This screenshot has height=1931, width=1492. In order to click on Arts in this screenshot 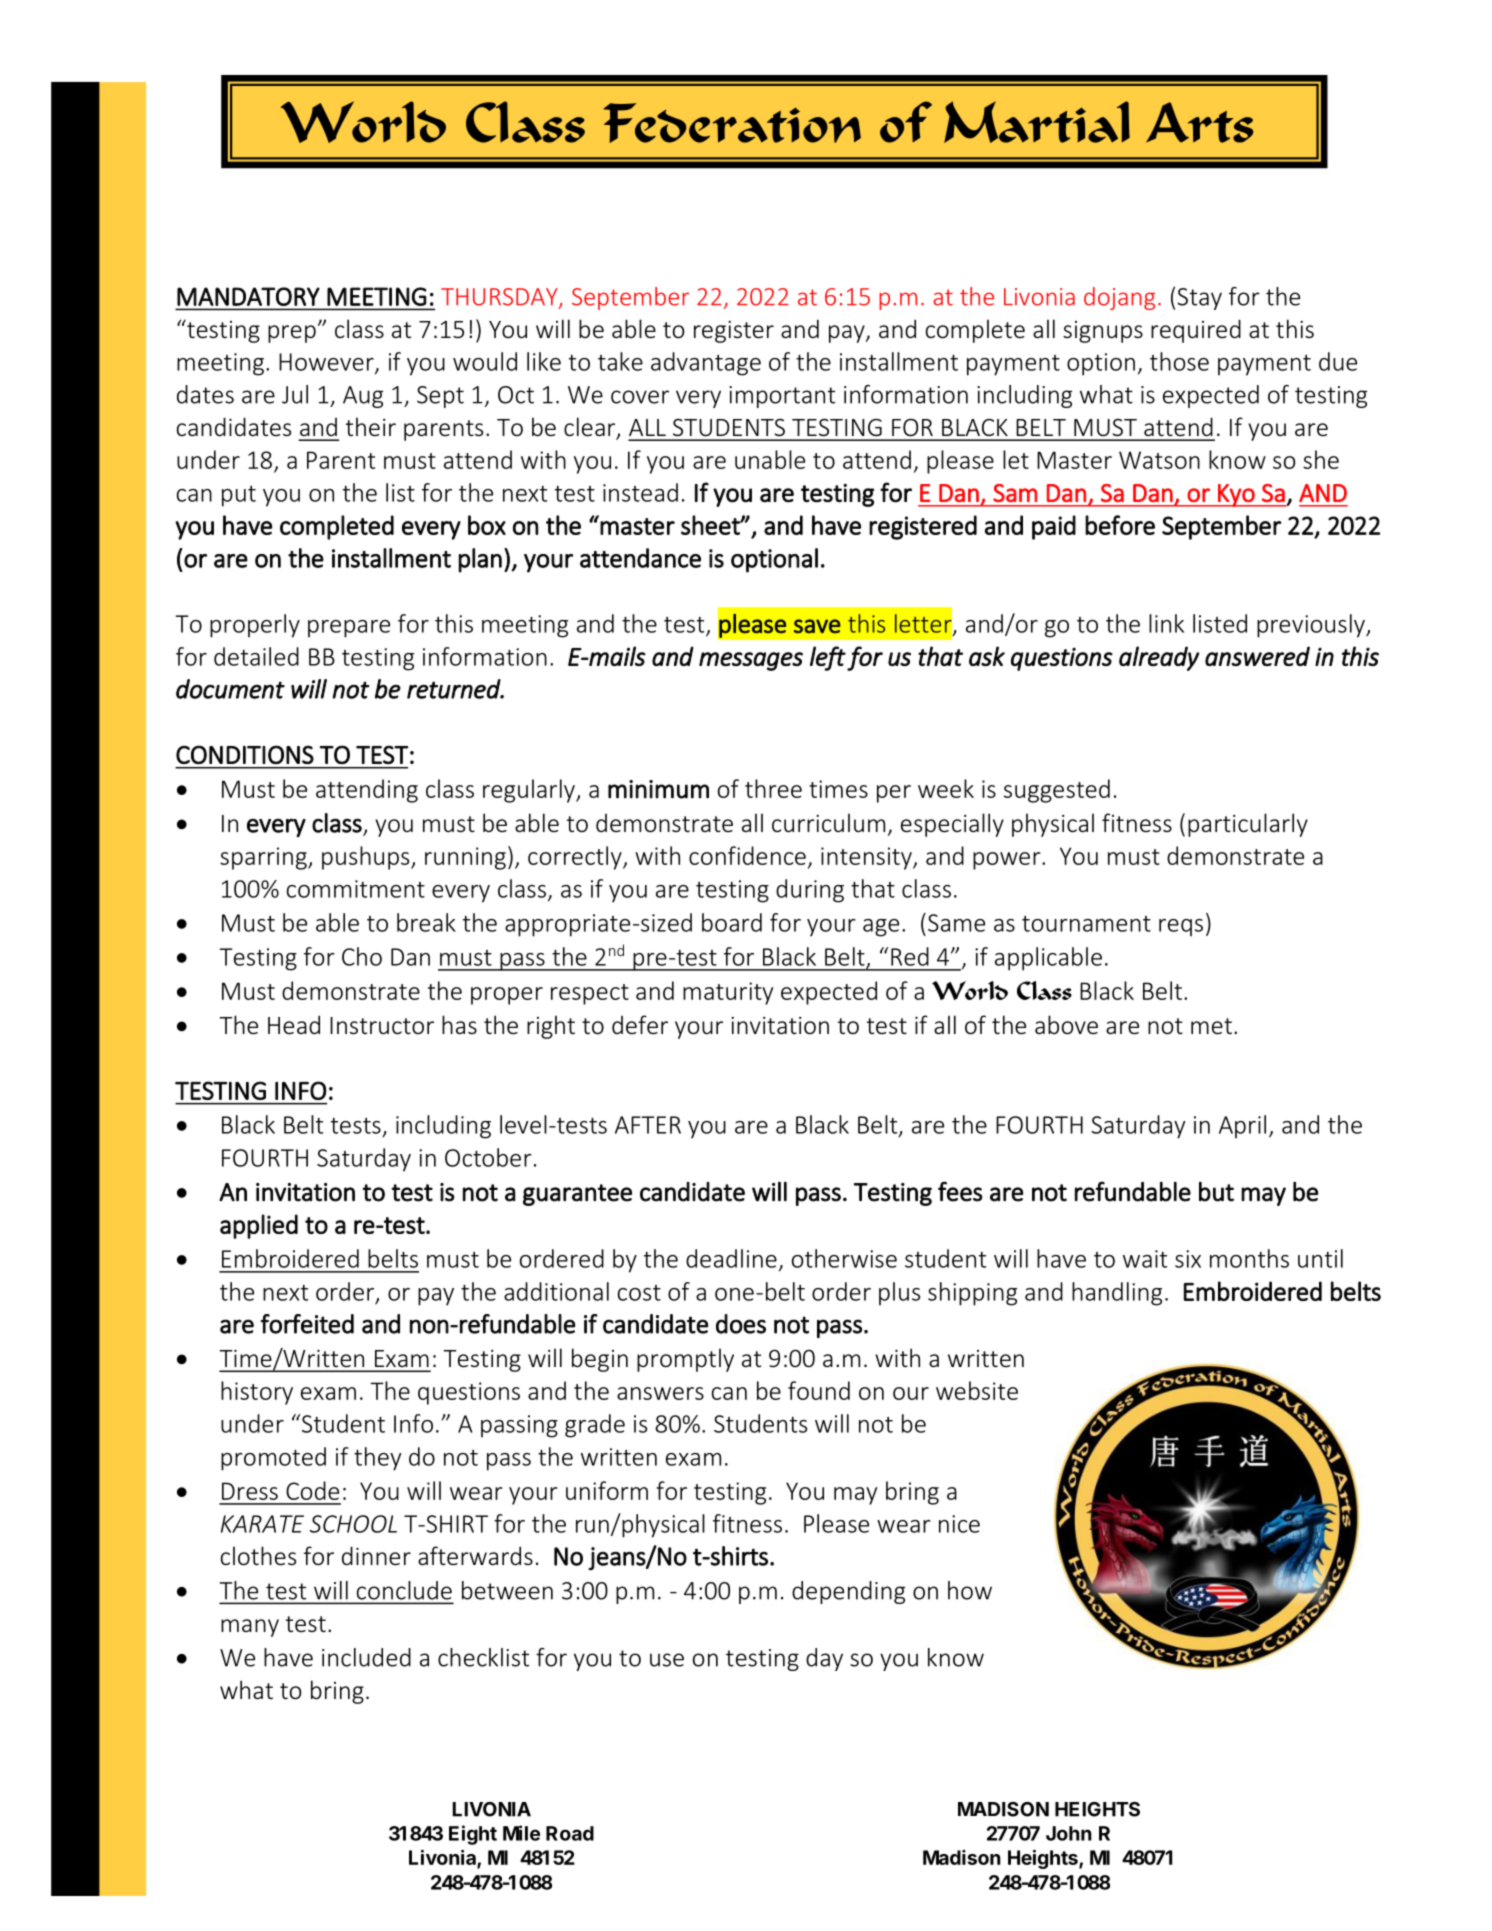, I will do `click(1200, 122)`.
